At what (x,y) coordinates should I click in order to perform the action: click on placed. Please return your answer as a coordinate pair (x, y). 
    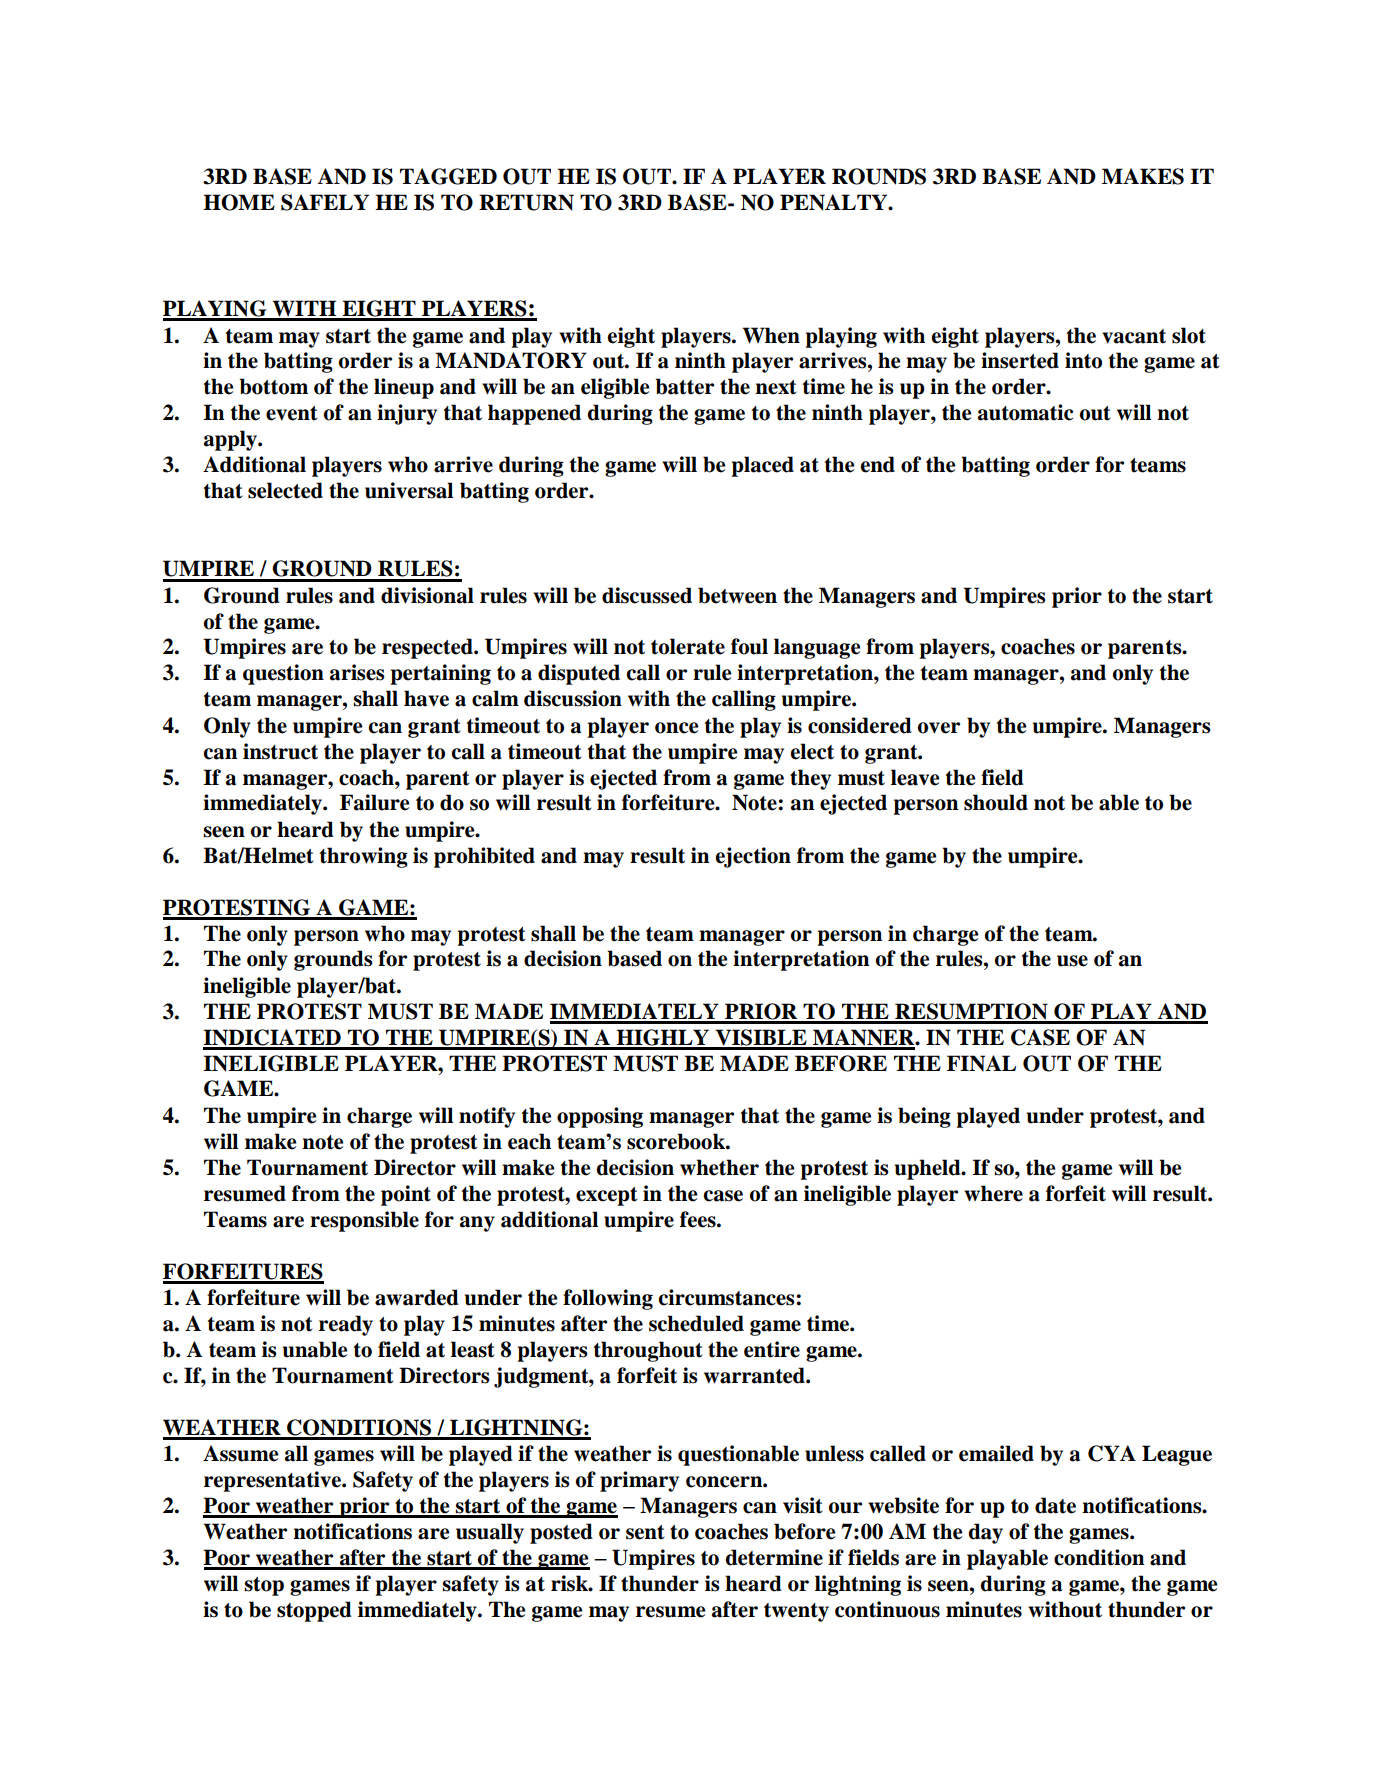
    Looking at the image, I should click on (762, 466).
